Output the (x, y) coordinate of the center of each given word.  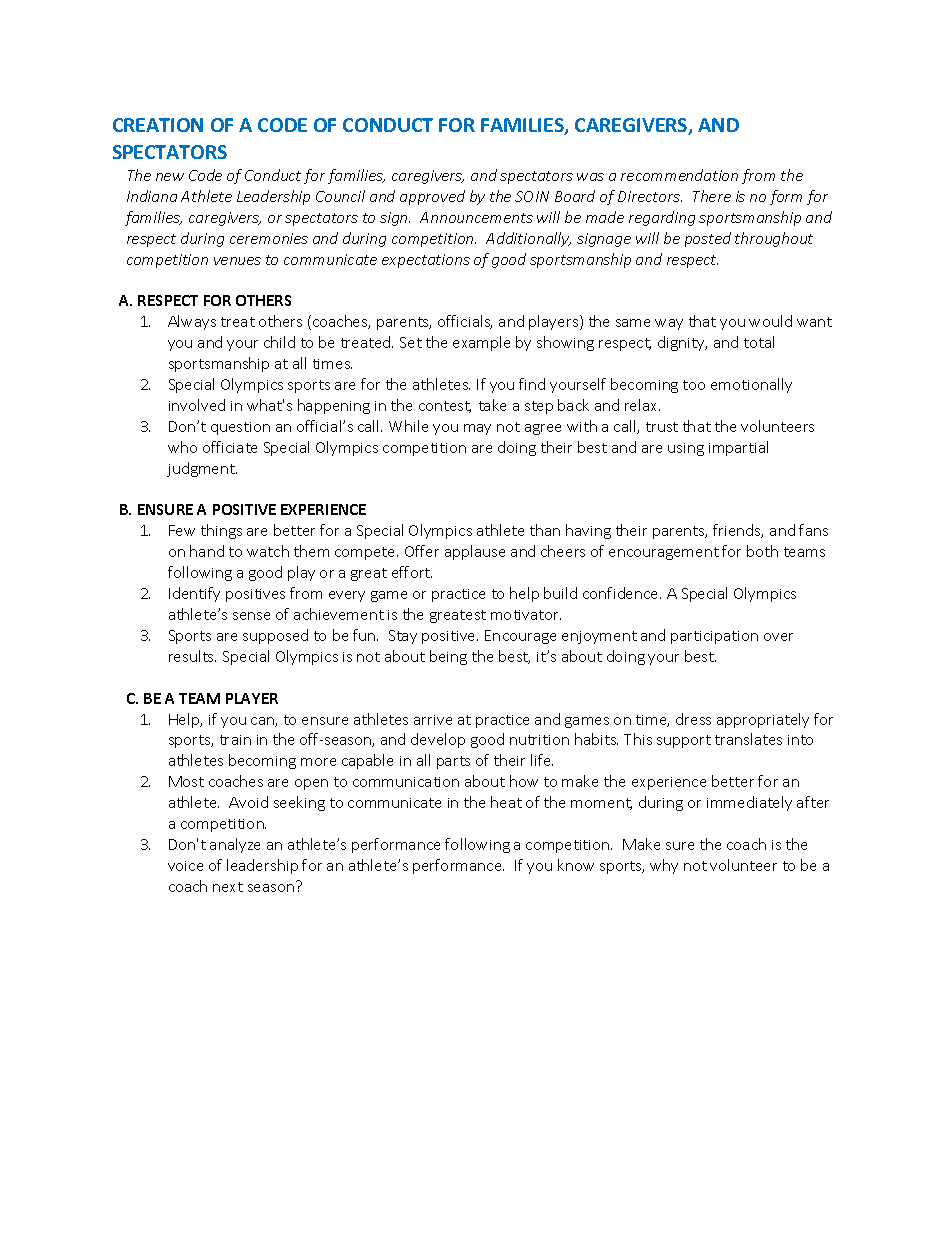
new (170, 177)
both (762, 551)
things (221, 531)
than (545, 530)
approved (432, 197)
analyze (235, 845)
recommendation (679, 175)
